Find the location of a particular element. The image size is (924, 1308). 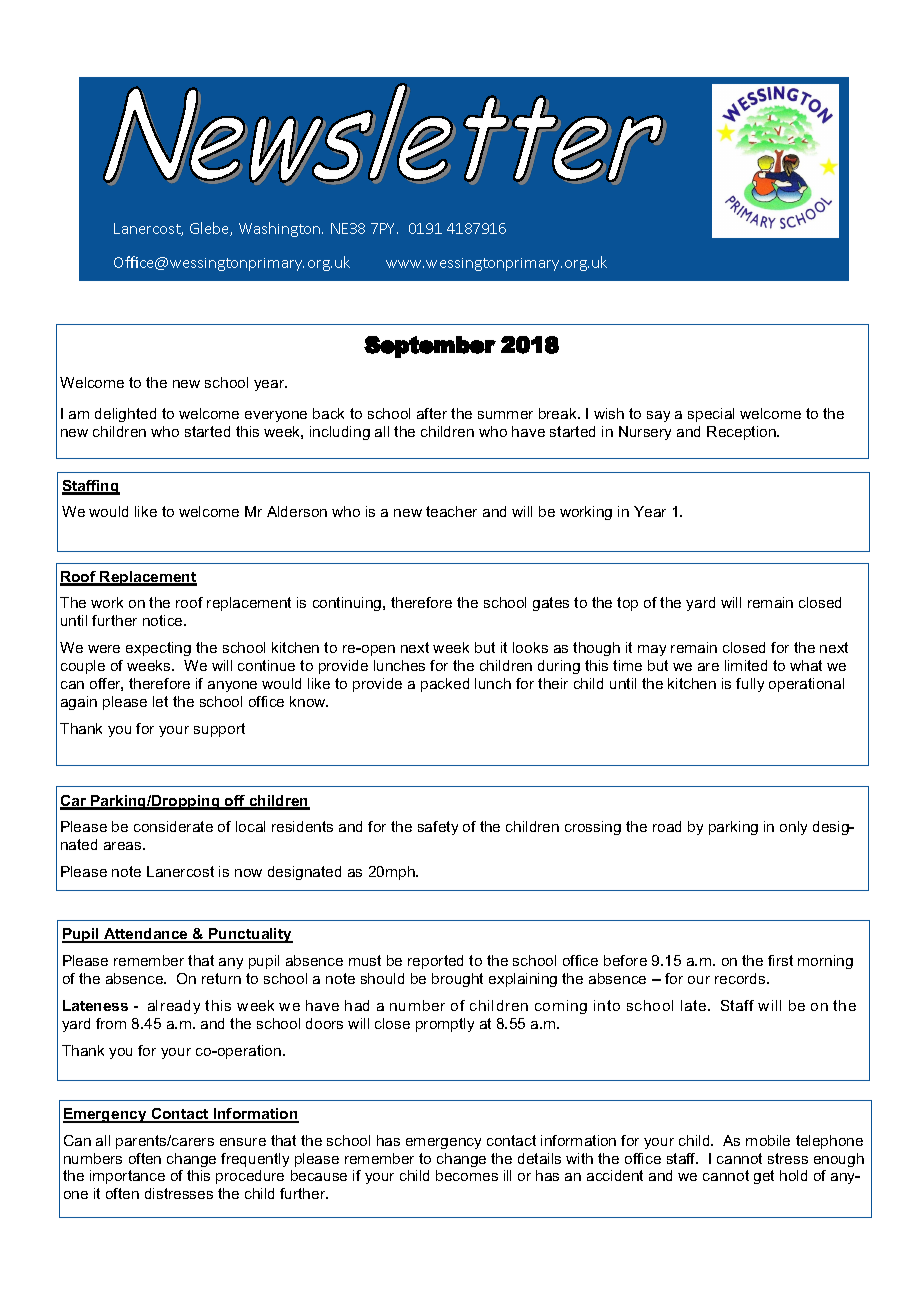

mobile is located at coordinates (768, 1140).
